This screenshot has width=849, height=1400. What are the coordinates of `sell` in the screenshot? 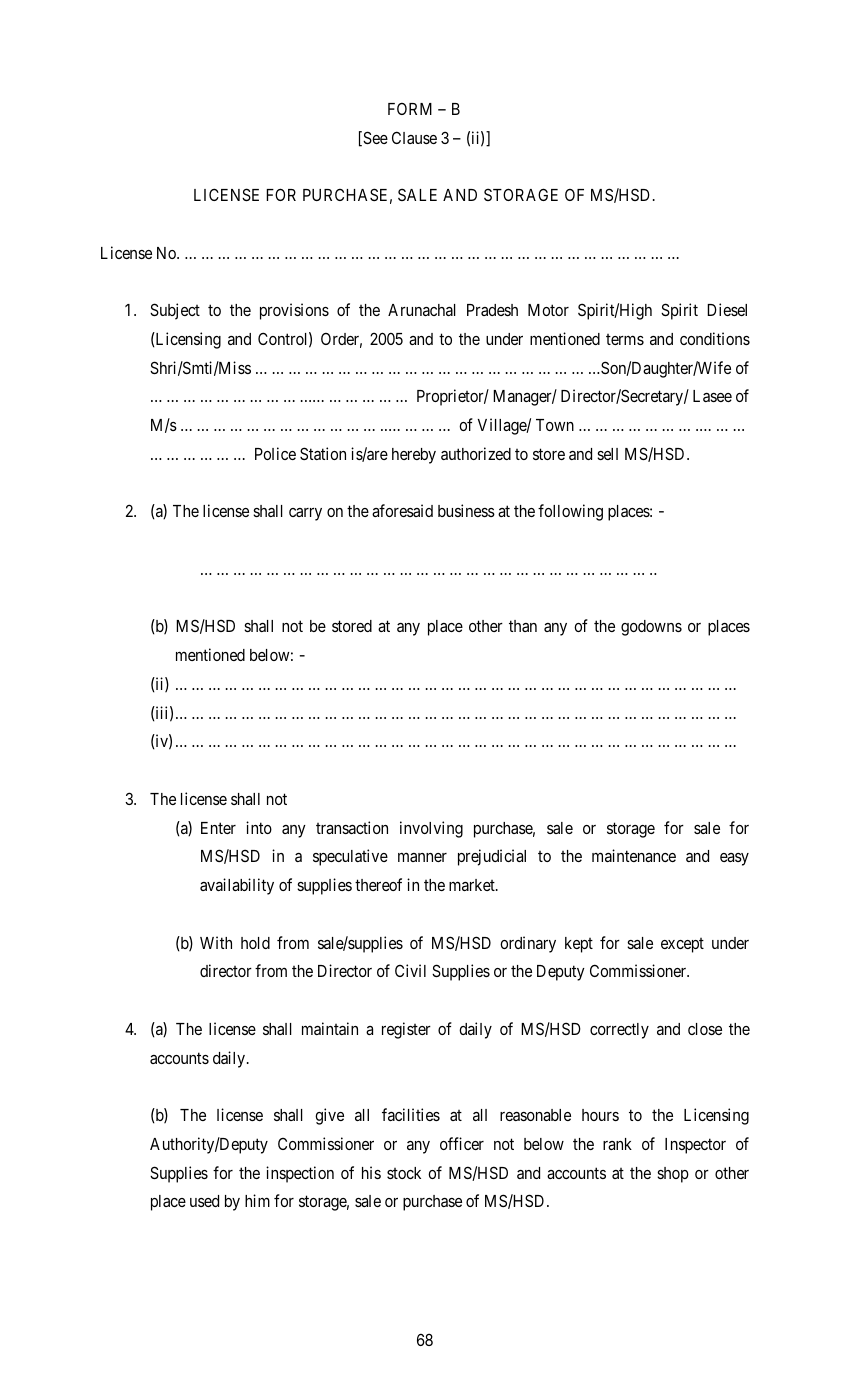 It's located at (607, 454).
